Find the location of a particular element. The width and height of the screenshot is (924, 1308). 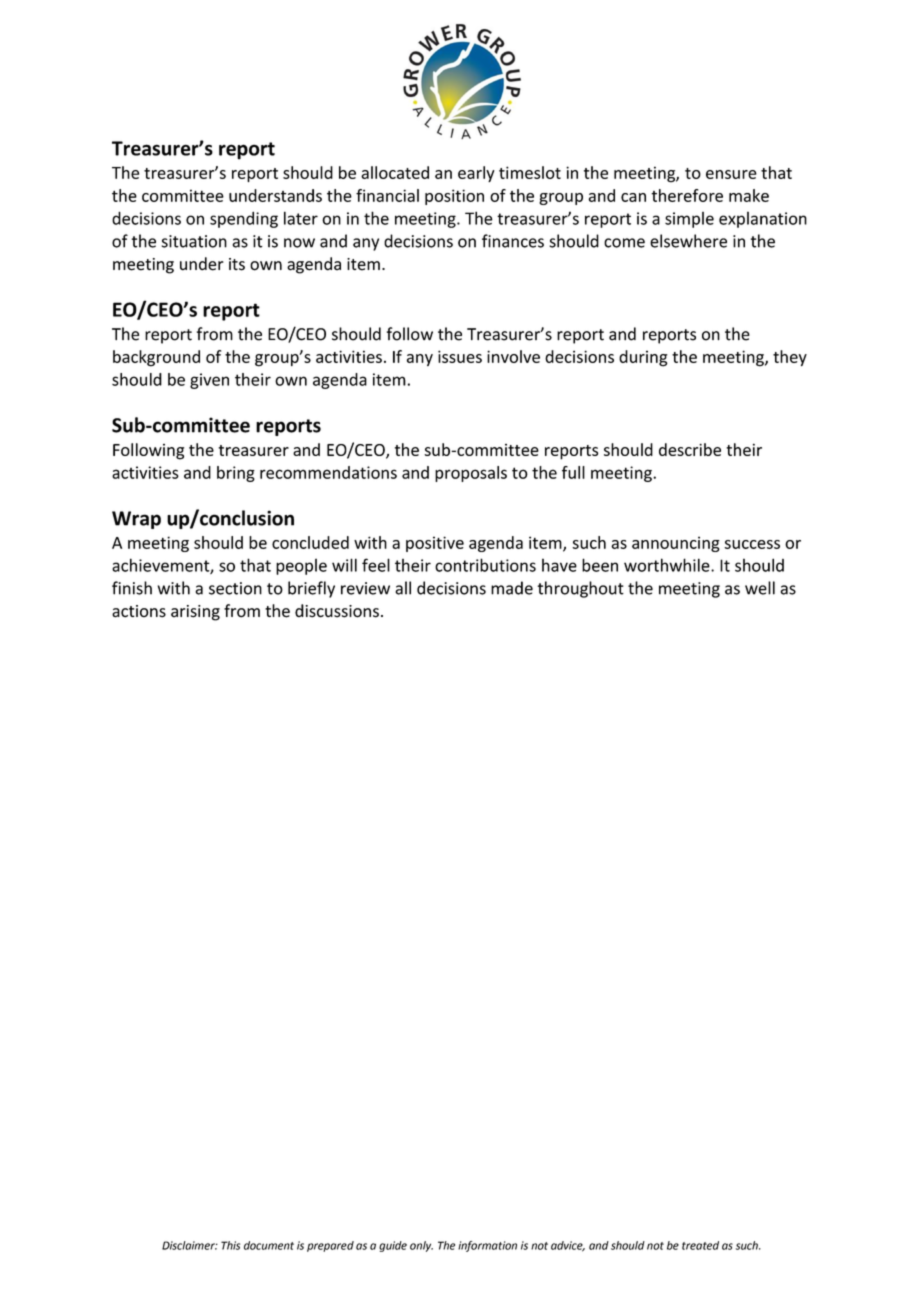

well is located at coordinates (760, 588).
